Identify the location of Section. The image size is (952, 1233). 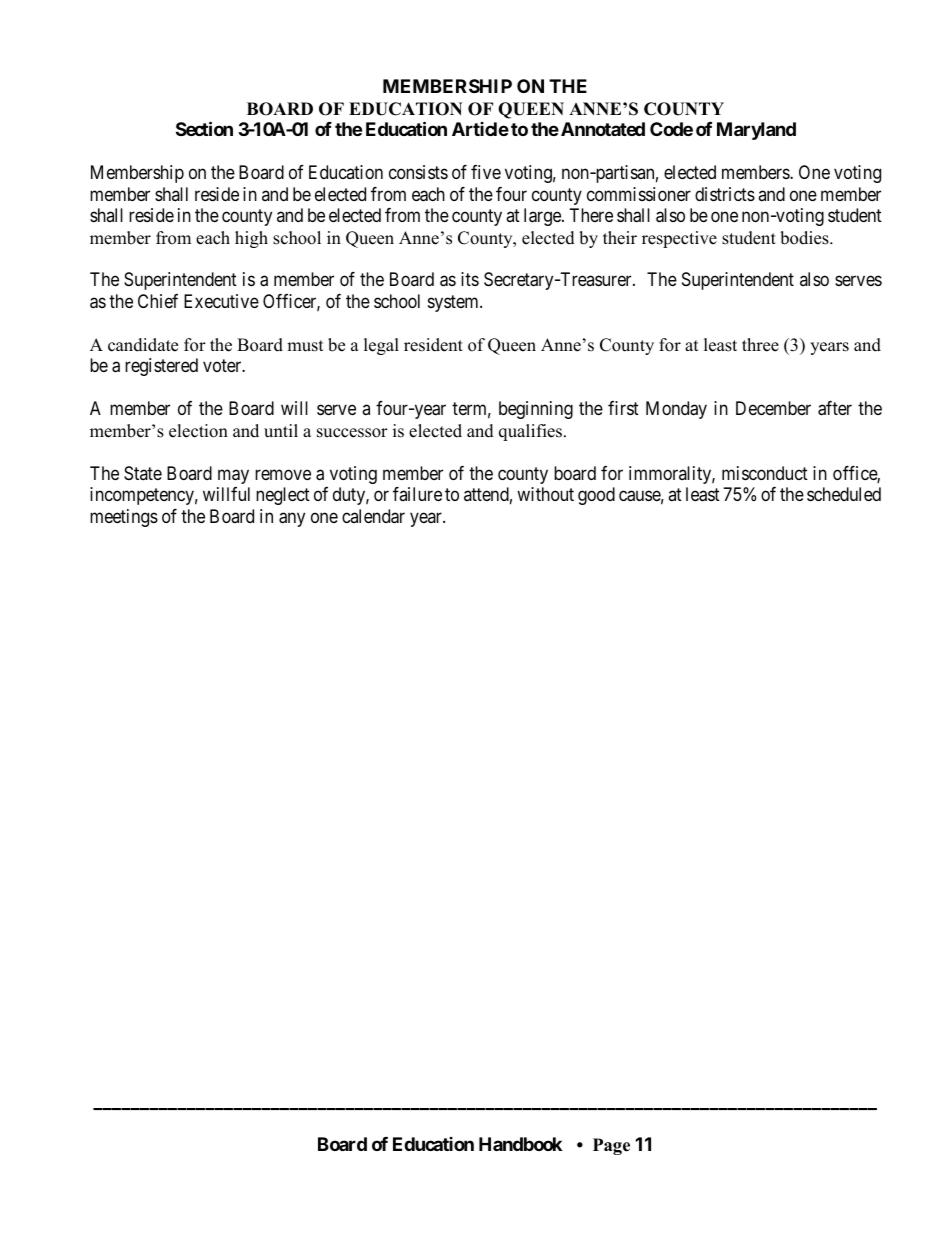
(204, 129).
